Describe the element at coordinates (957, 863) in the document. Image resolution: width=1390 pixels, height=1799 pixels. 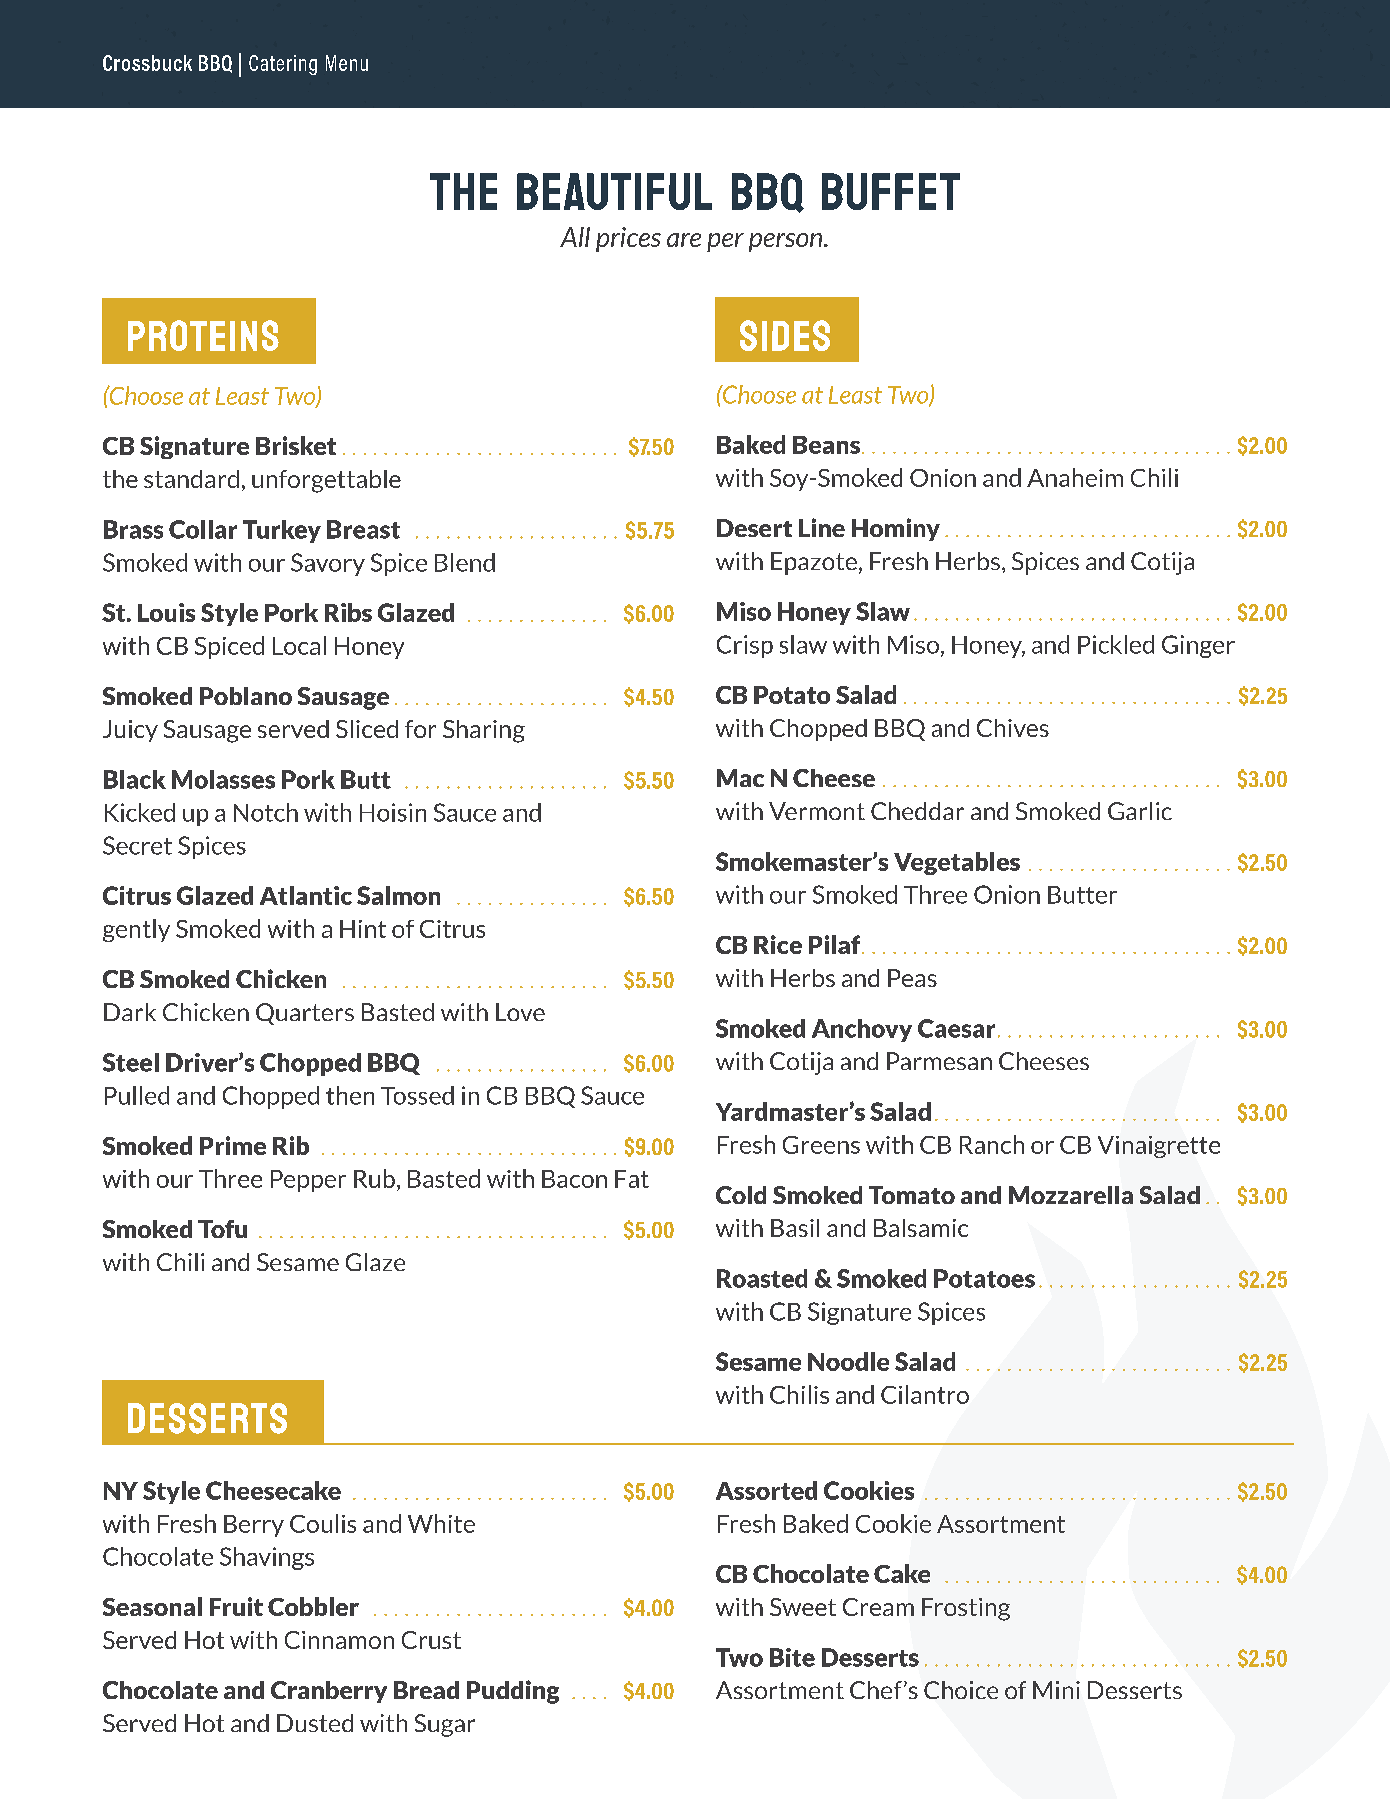
I see `Vegetables` at that location.
